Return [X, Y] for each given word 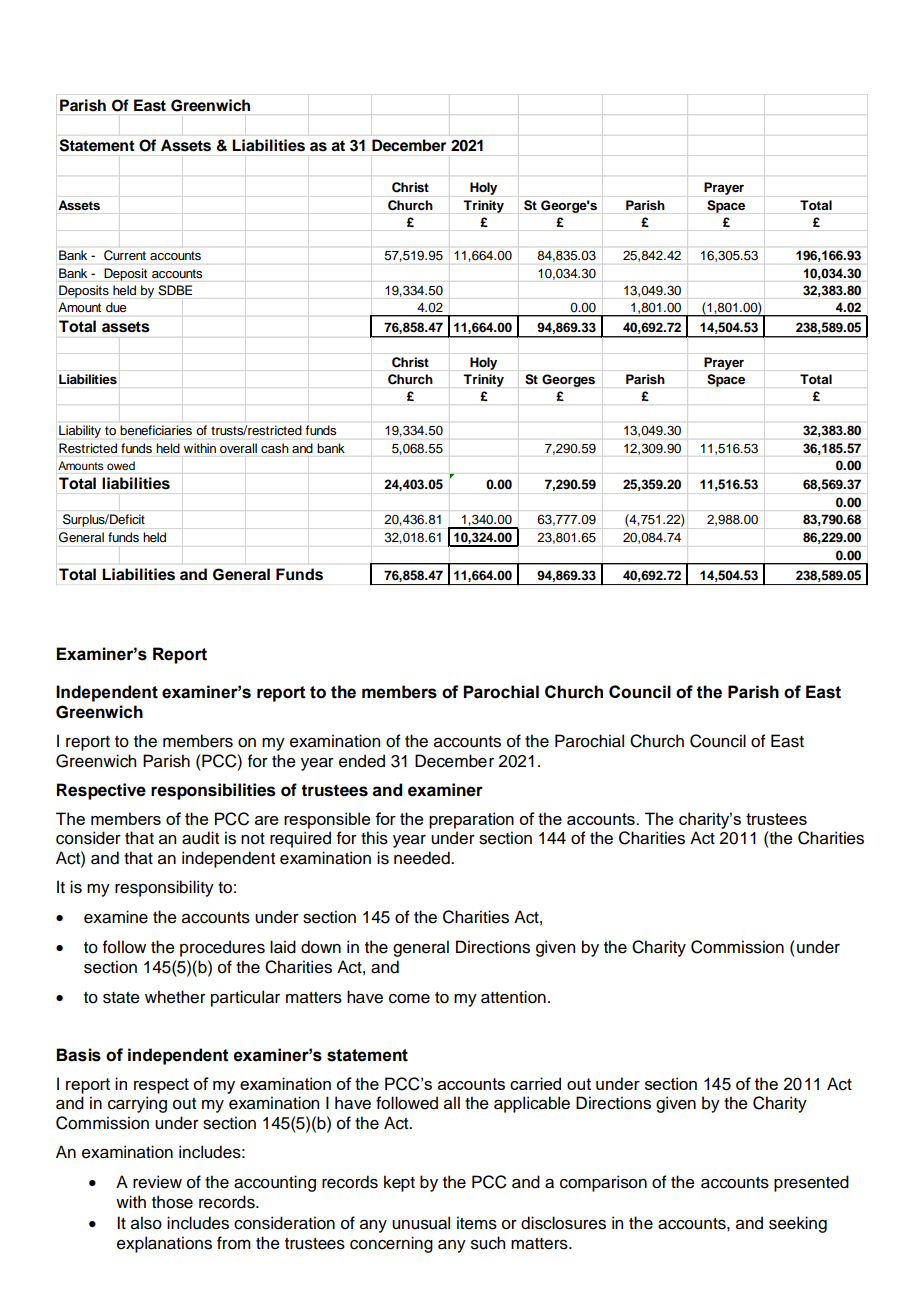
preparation [471, 820]
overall [238, 448]
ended [362, 761]
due [116, 307]
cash [274, 448]
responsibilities [213, 791]
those [172, 1202]
